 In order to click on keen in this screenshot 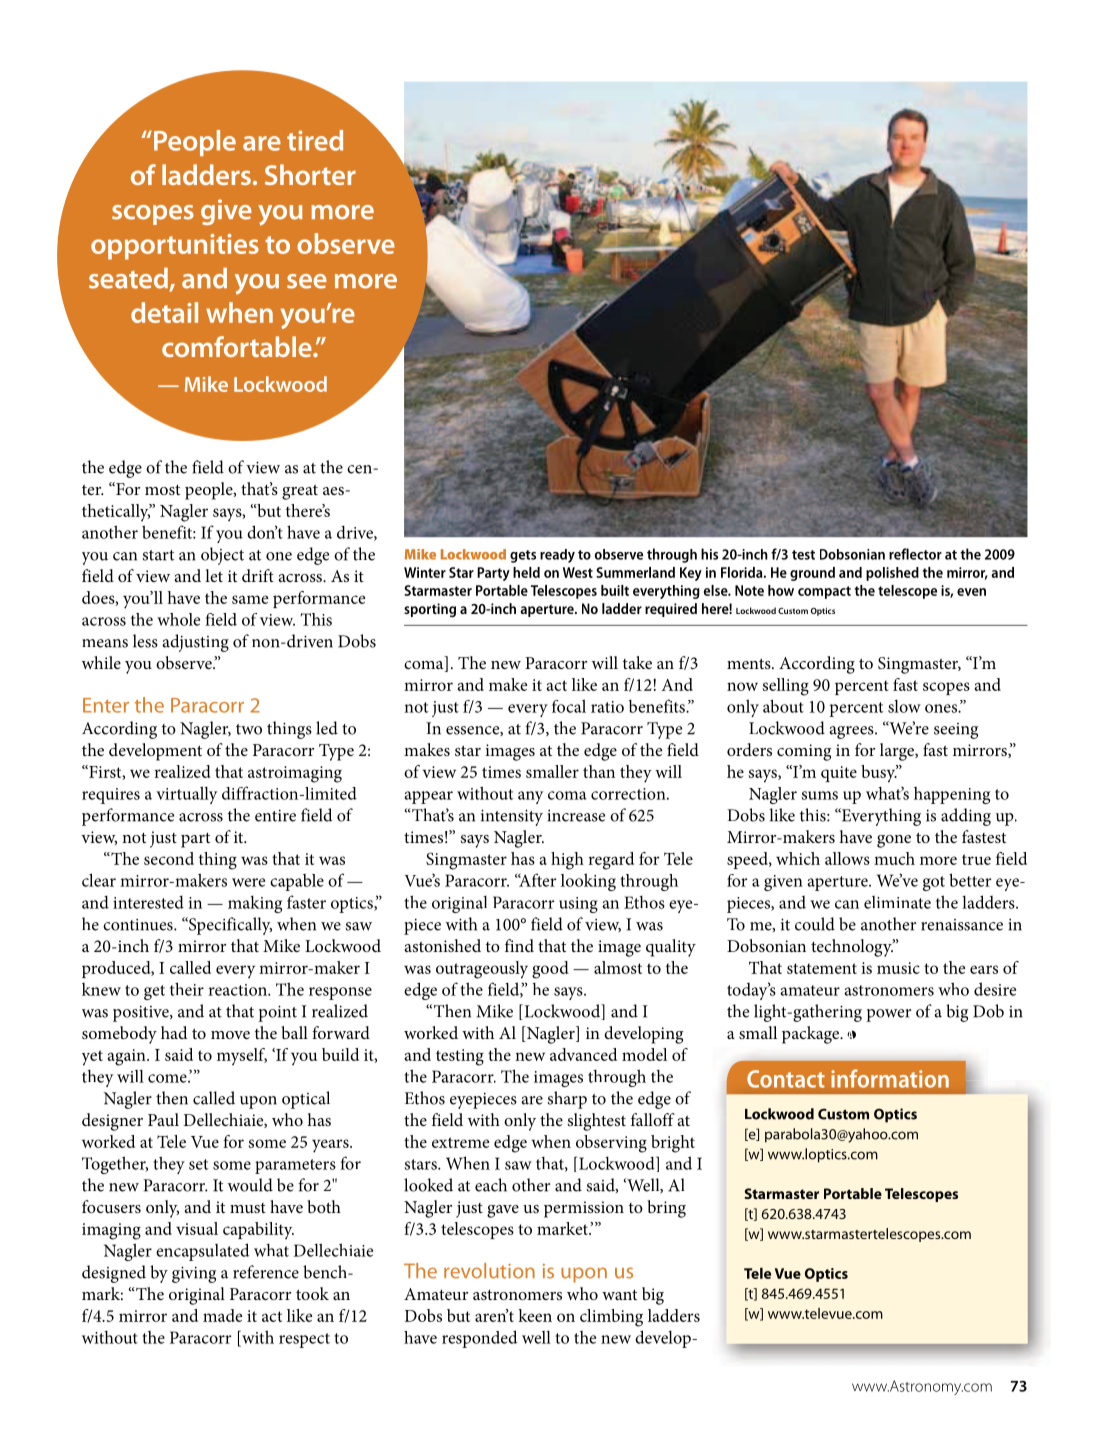, I will do `click(535, 1315)`.
